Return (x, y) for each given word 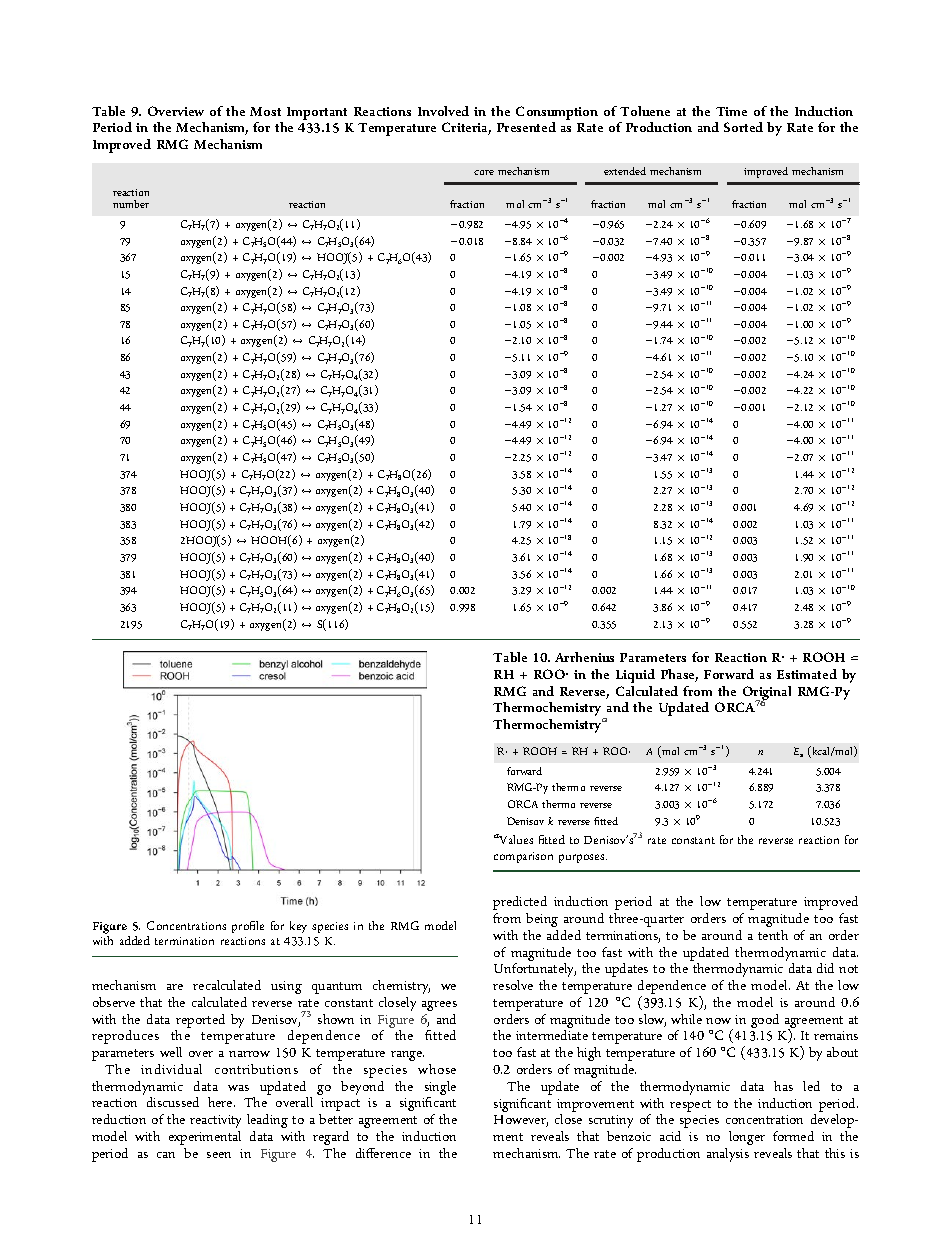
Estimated (807, 674)
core (484, 172)
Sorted (743, 127)
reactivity (215, 1121)
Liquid (635, 676)
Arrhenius (584, 657)
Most (265, 111)
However (521, 1121)
